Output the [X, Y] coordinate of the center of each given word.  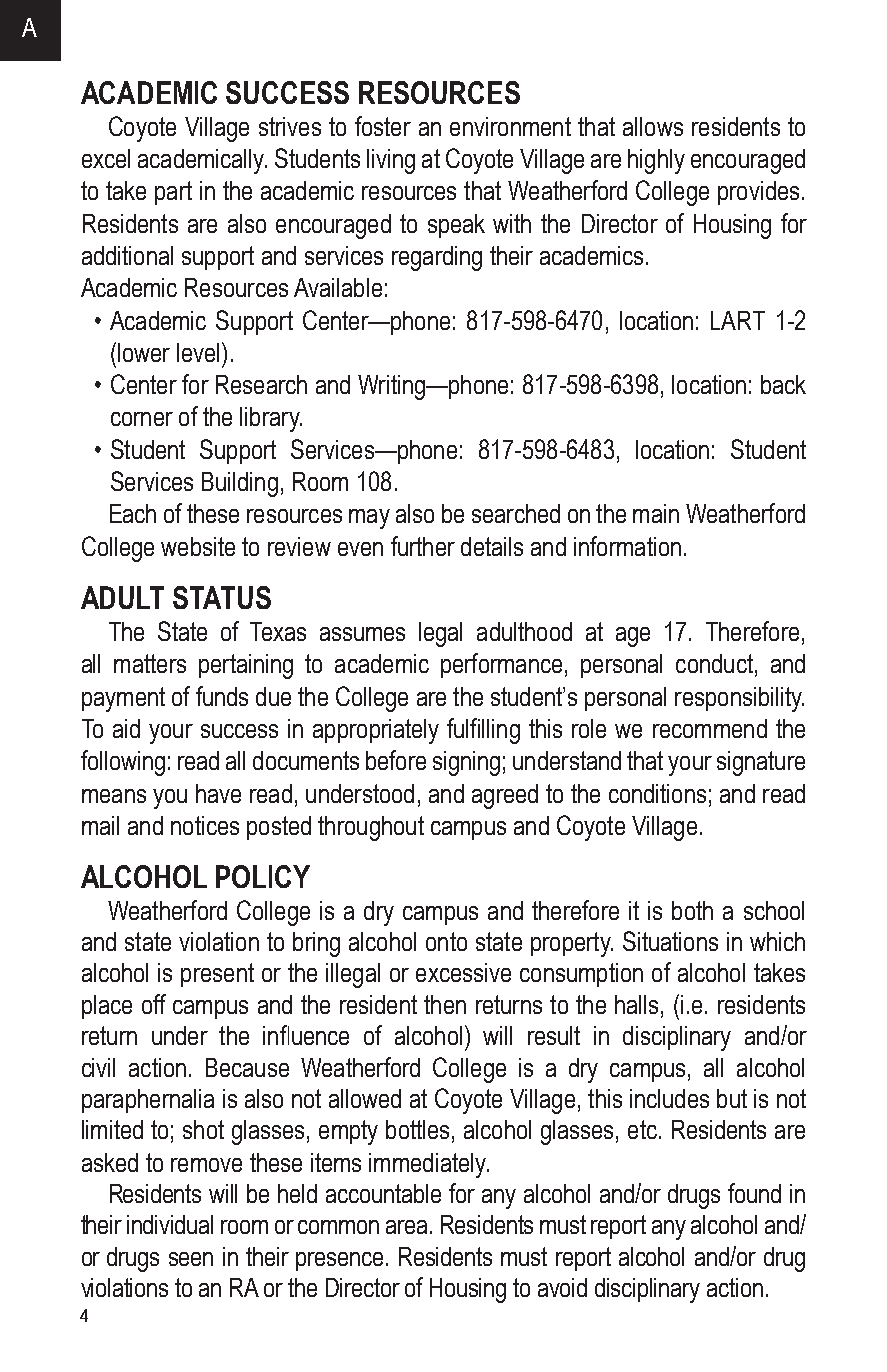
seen [191, 1259]
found [754, 1193]
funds [222, 696]
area [408, 1227]
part [173, 193]
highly [656, 161]
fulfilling [483, 731]
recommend [710, 728]
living [391, 161]
